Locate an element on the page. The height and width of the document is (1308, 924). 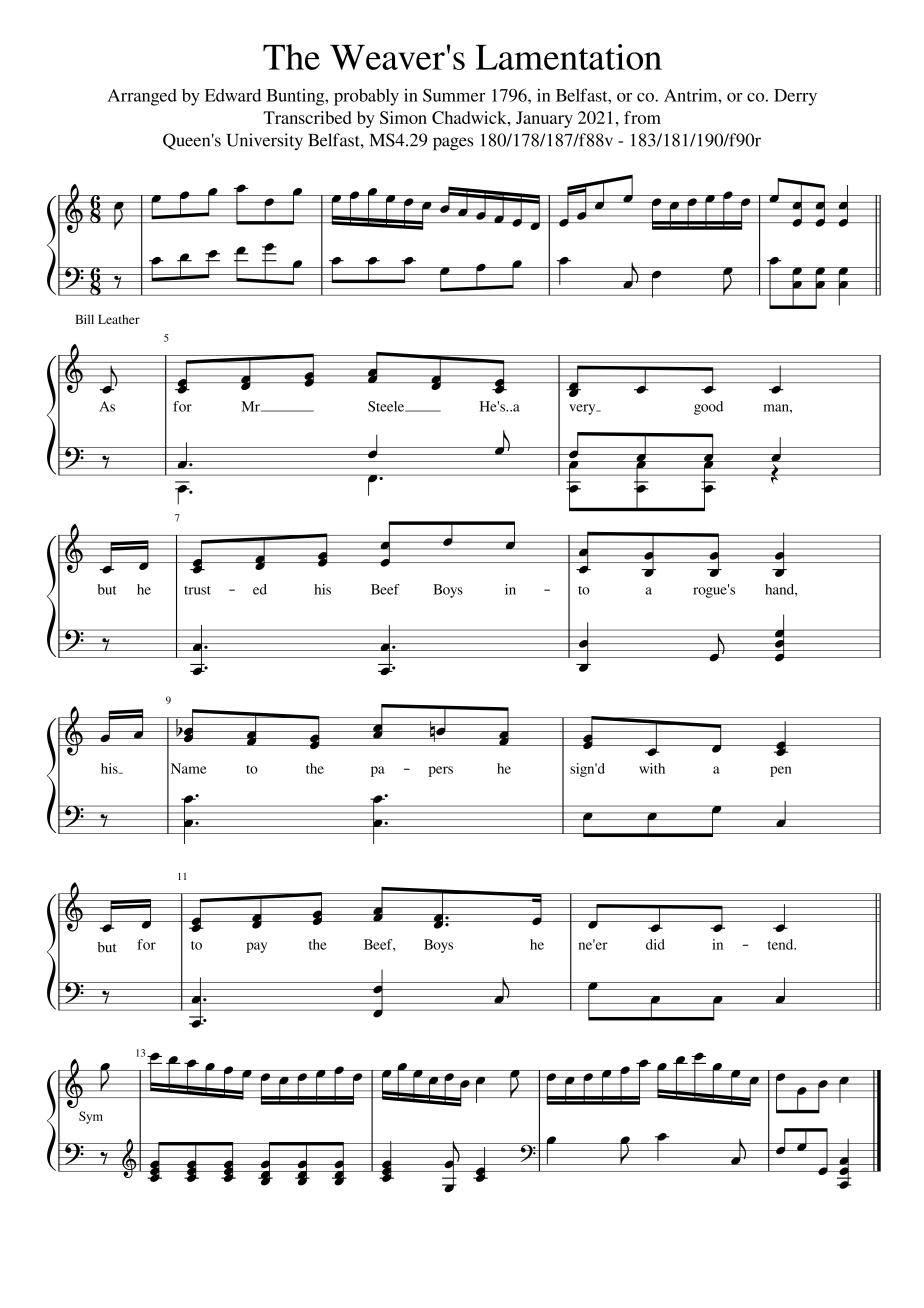
pay is located at coordinates (256, 947).
